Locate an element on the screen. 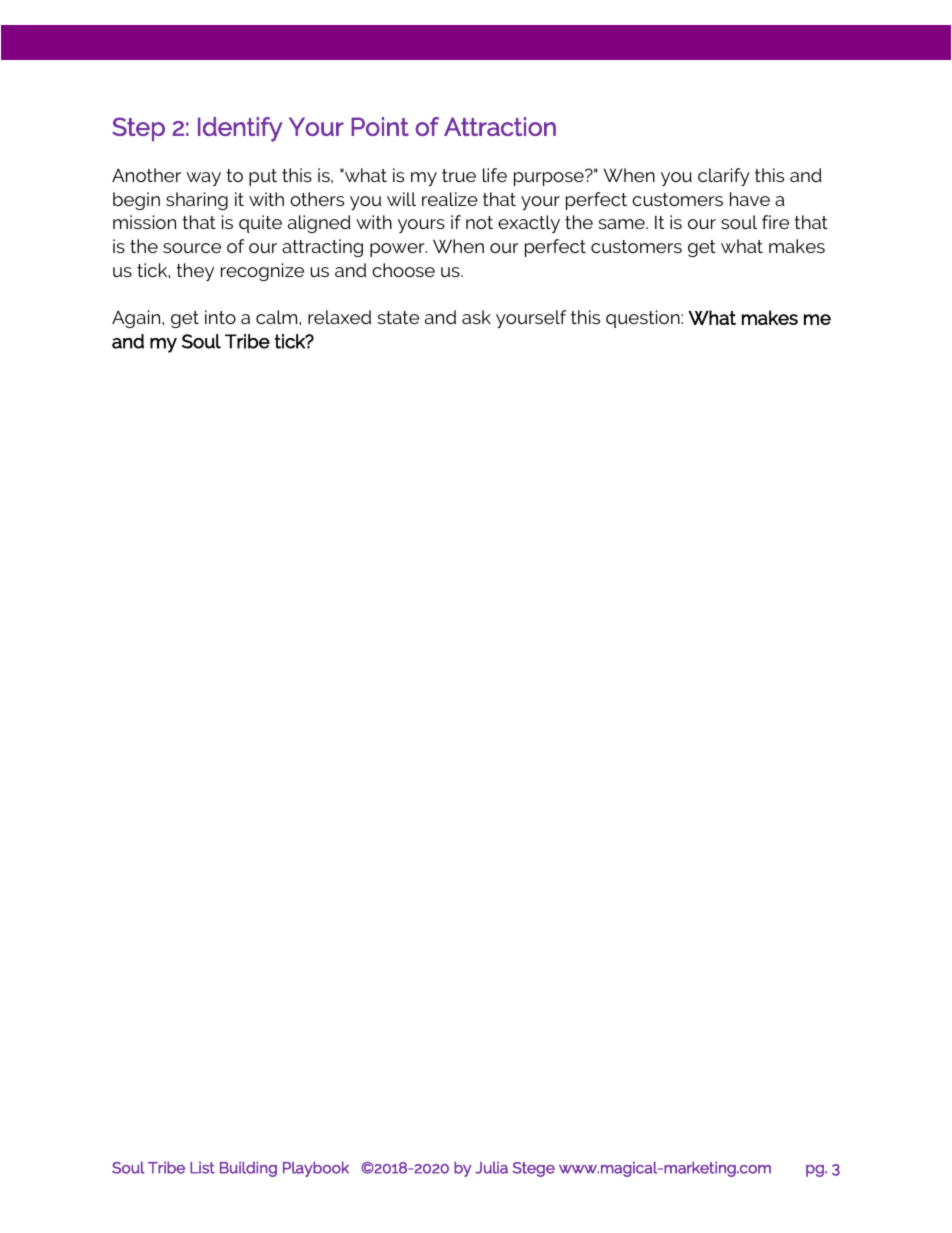 This screenshot has width=952, height=1233. way is located at coordinates (203, 179).
